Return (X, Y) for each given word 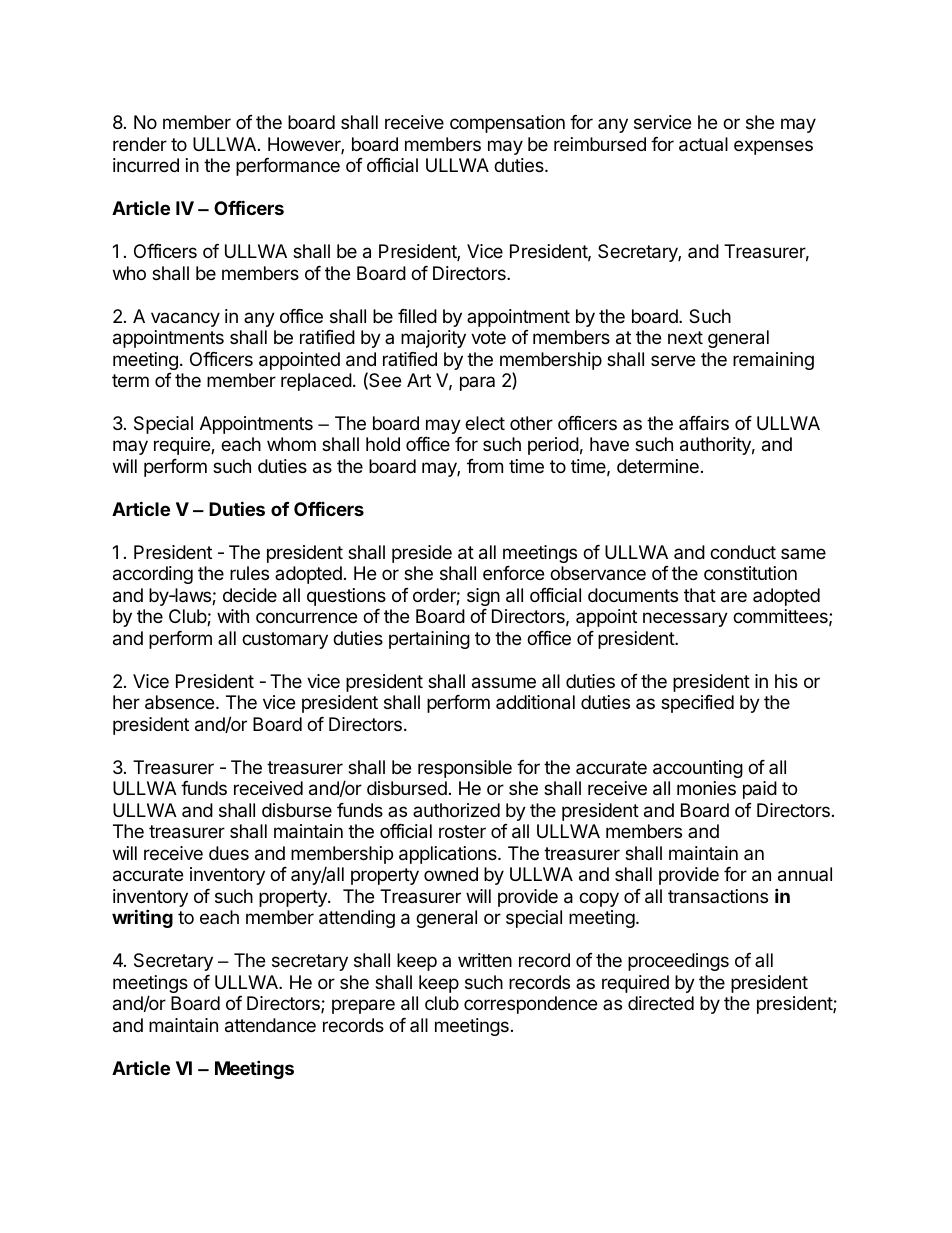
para (477, 383)
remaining (773, 361)
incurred (146, 165)
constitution (750, 573)
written (485, 960)
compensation (507, 124)
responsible (465, 769)
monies (706, 788)
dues (229, 853)
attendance (270, 1025)
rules (249, 573)
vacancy (185, 319)
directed (661, 1003)
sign (483, 597)
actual (703, 144)
